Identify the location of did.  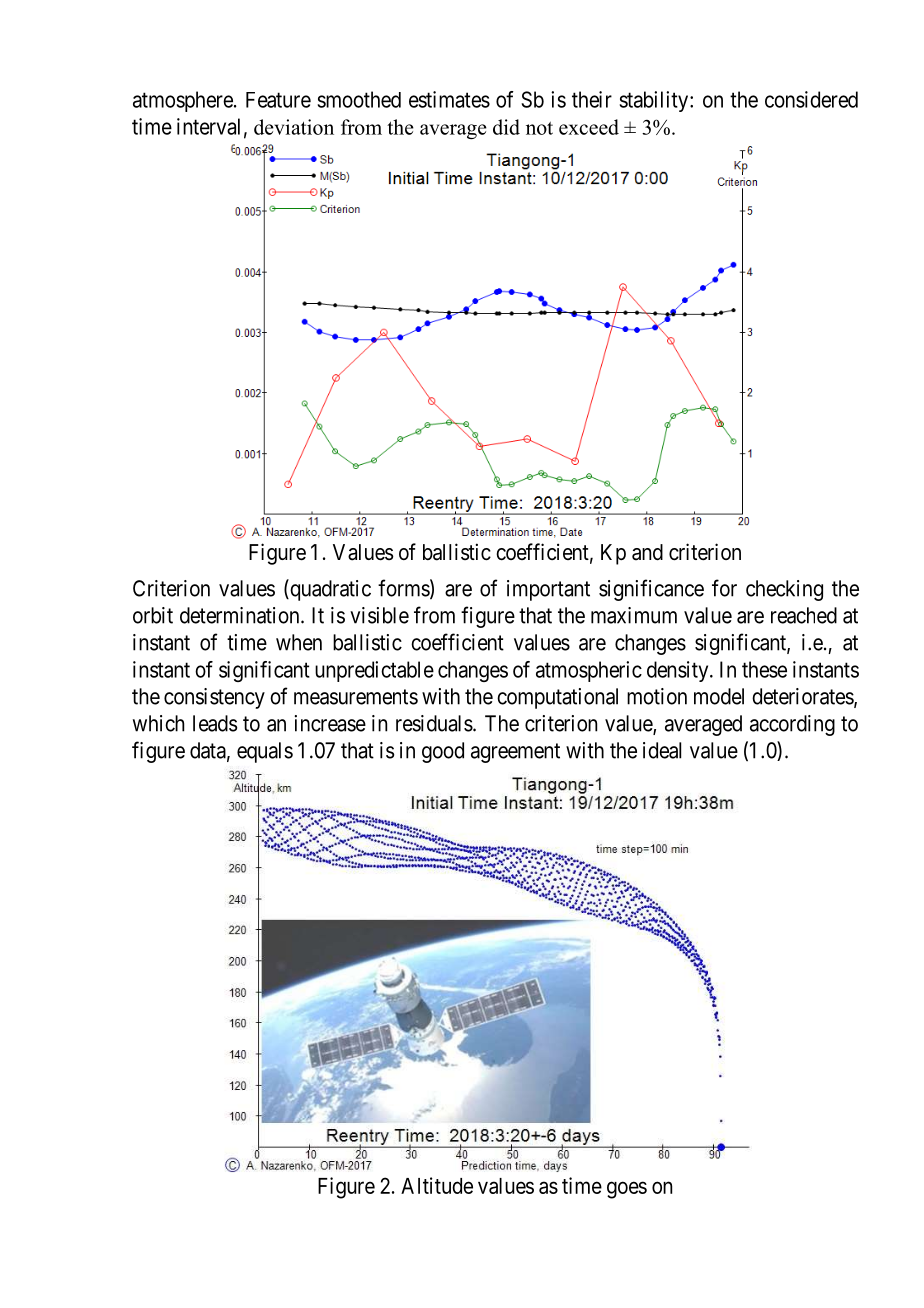
(506, 127).
